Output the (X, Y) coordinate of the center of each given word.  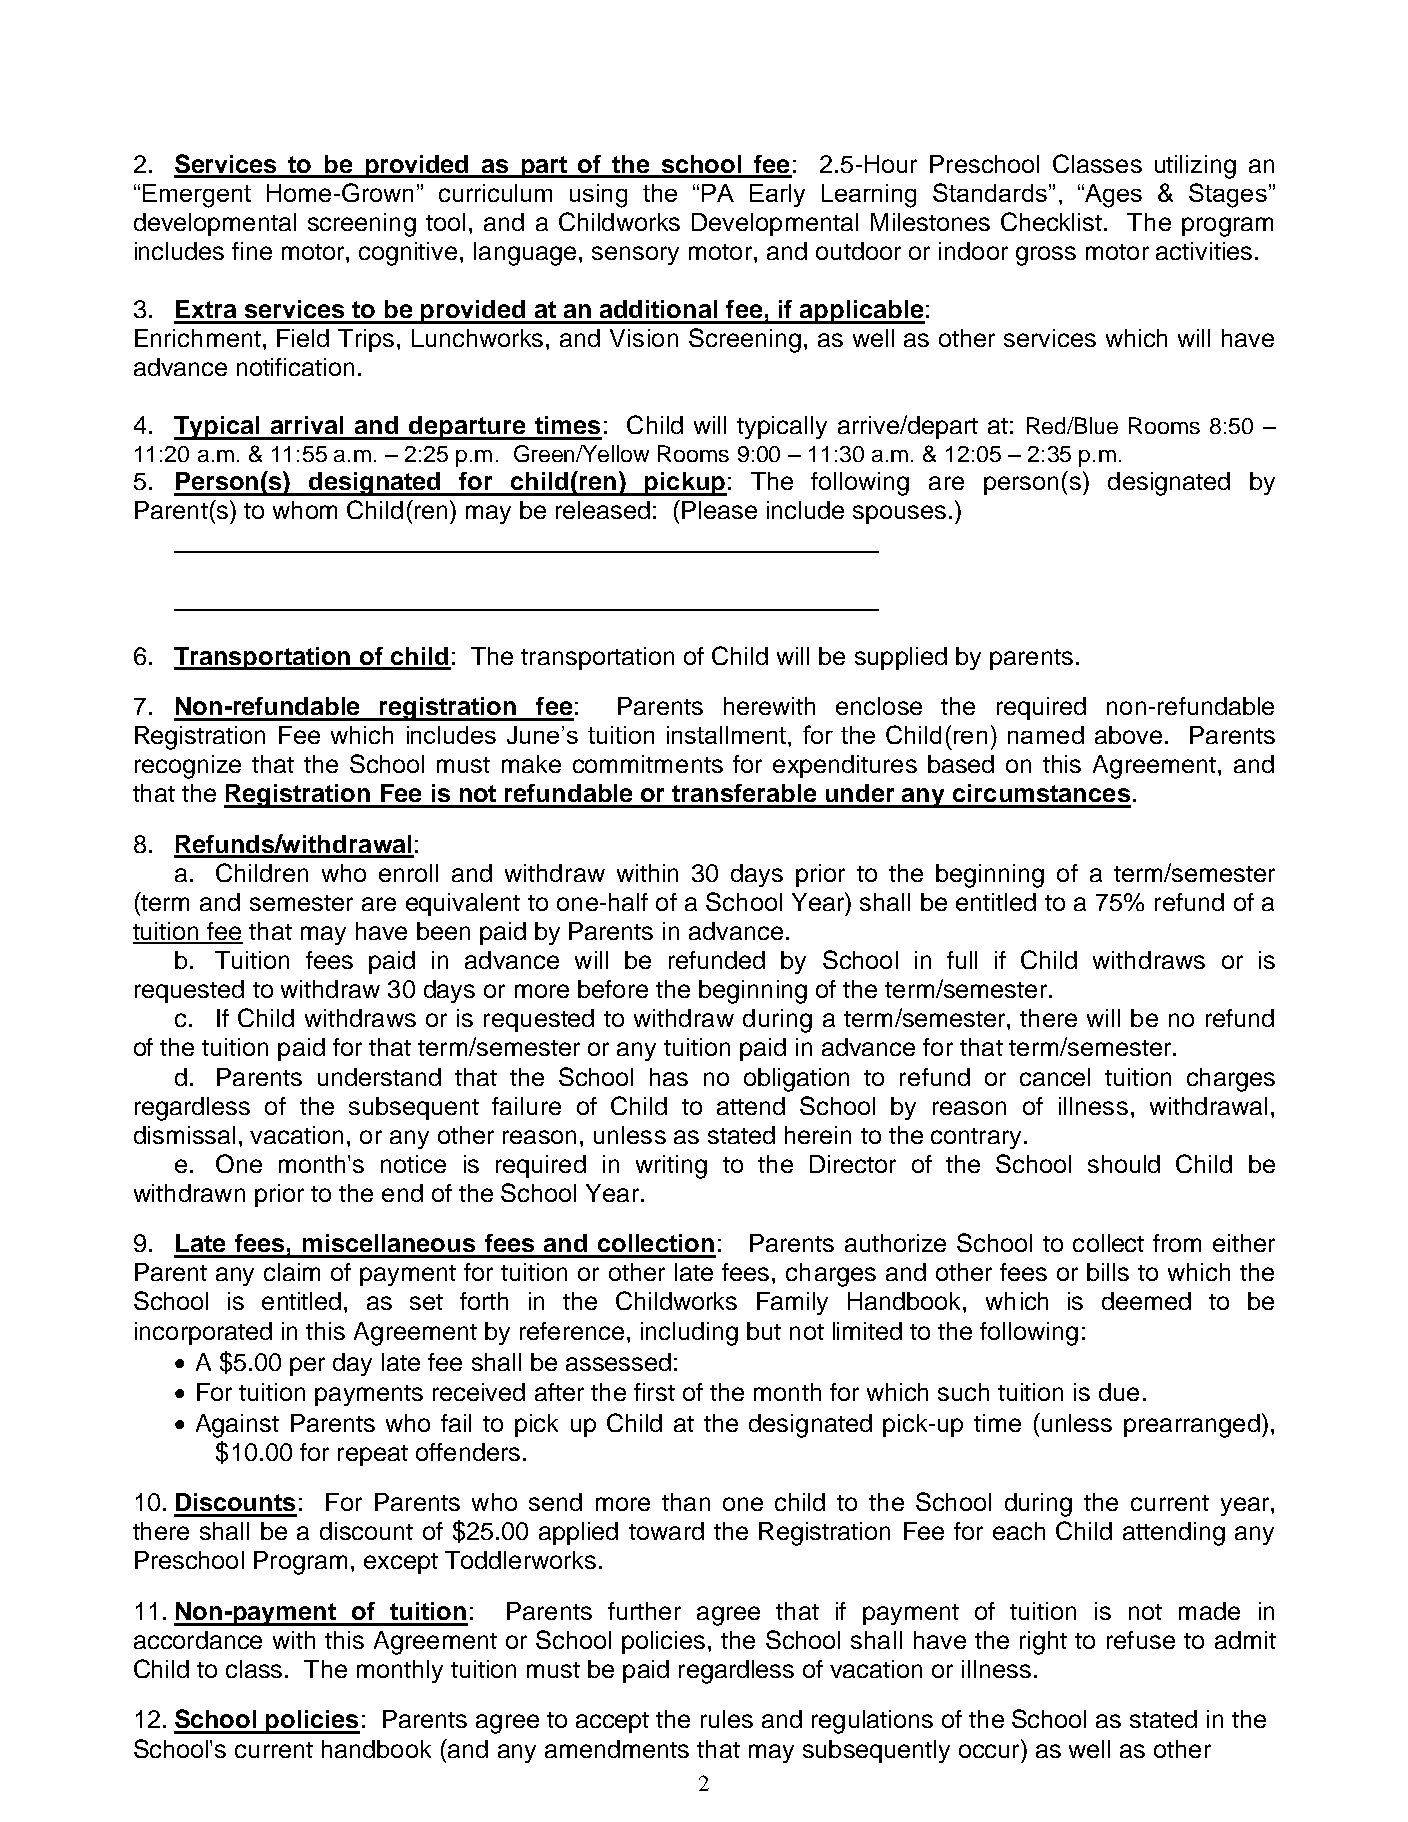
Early (777, 195)
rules (727, 1719)
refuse (1141, 1640)
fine (252, 251)
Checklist (1051, 221)
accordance (198, 1640)
